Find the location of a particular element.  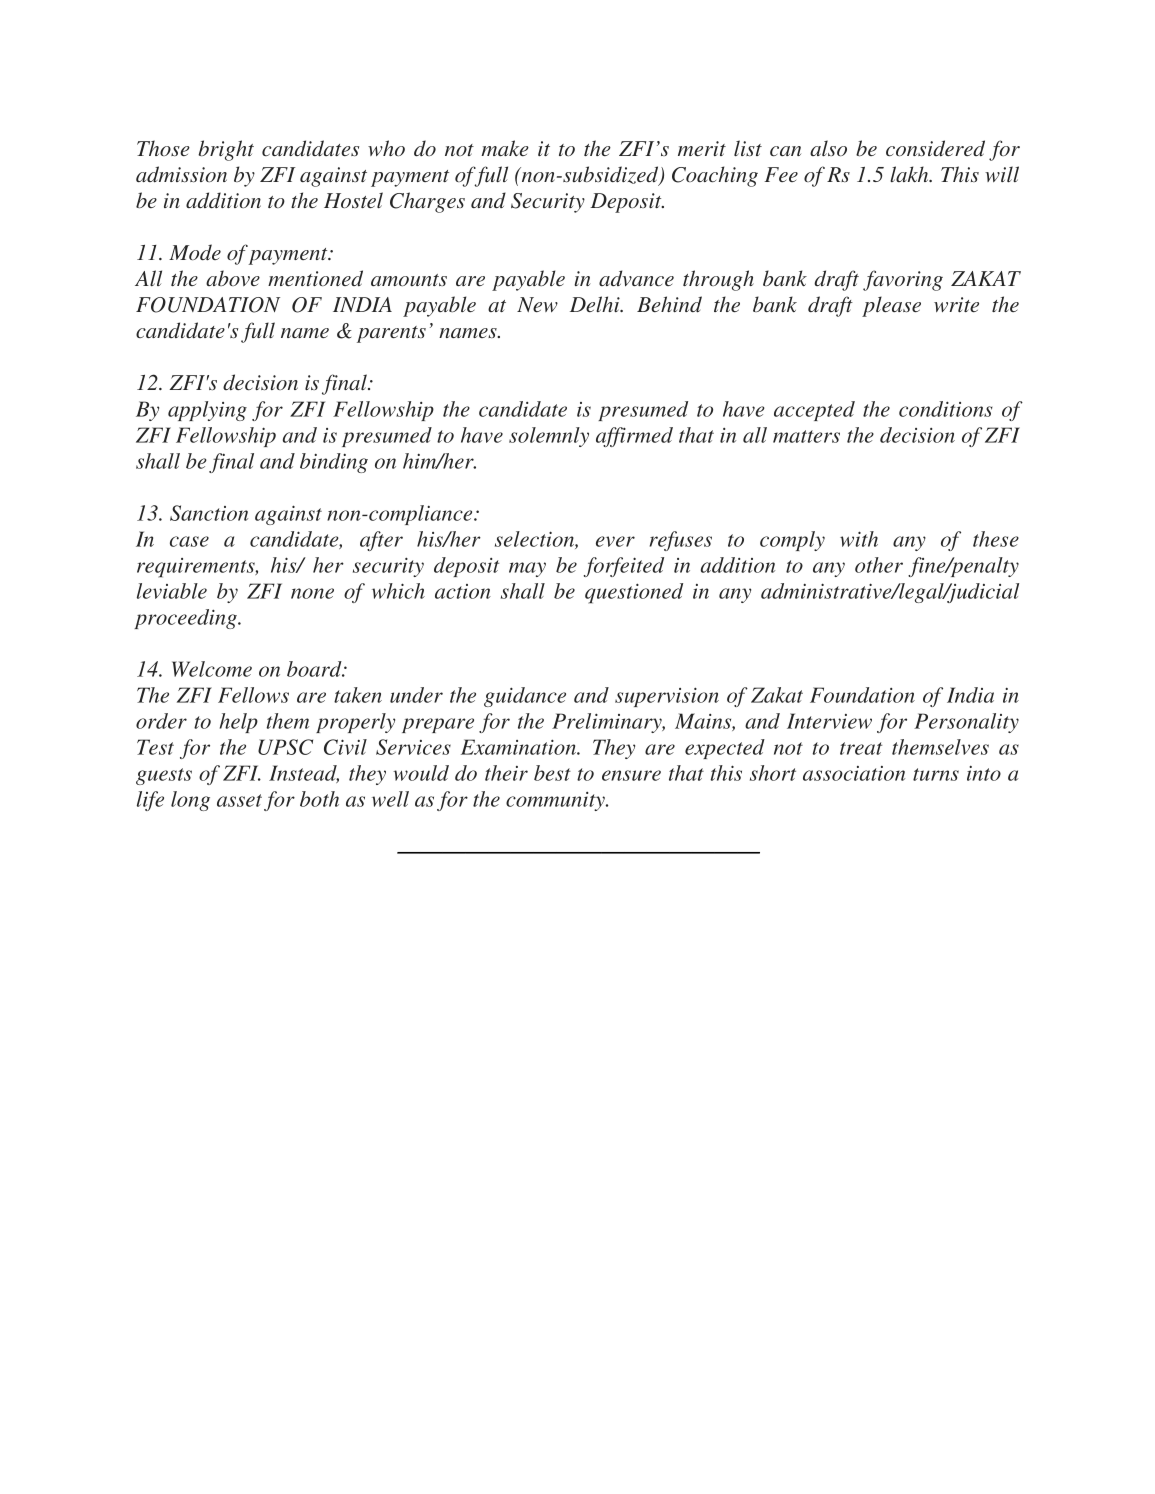

none is located at coordinates (312, 593).
